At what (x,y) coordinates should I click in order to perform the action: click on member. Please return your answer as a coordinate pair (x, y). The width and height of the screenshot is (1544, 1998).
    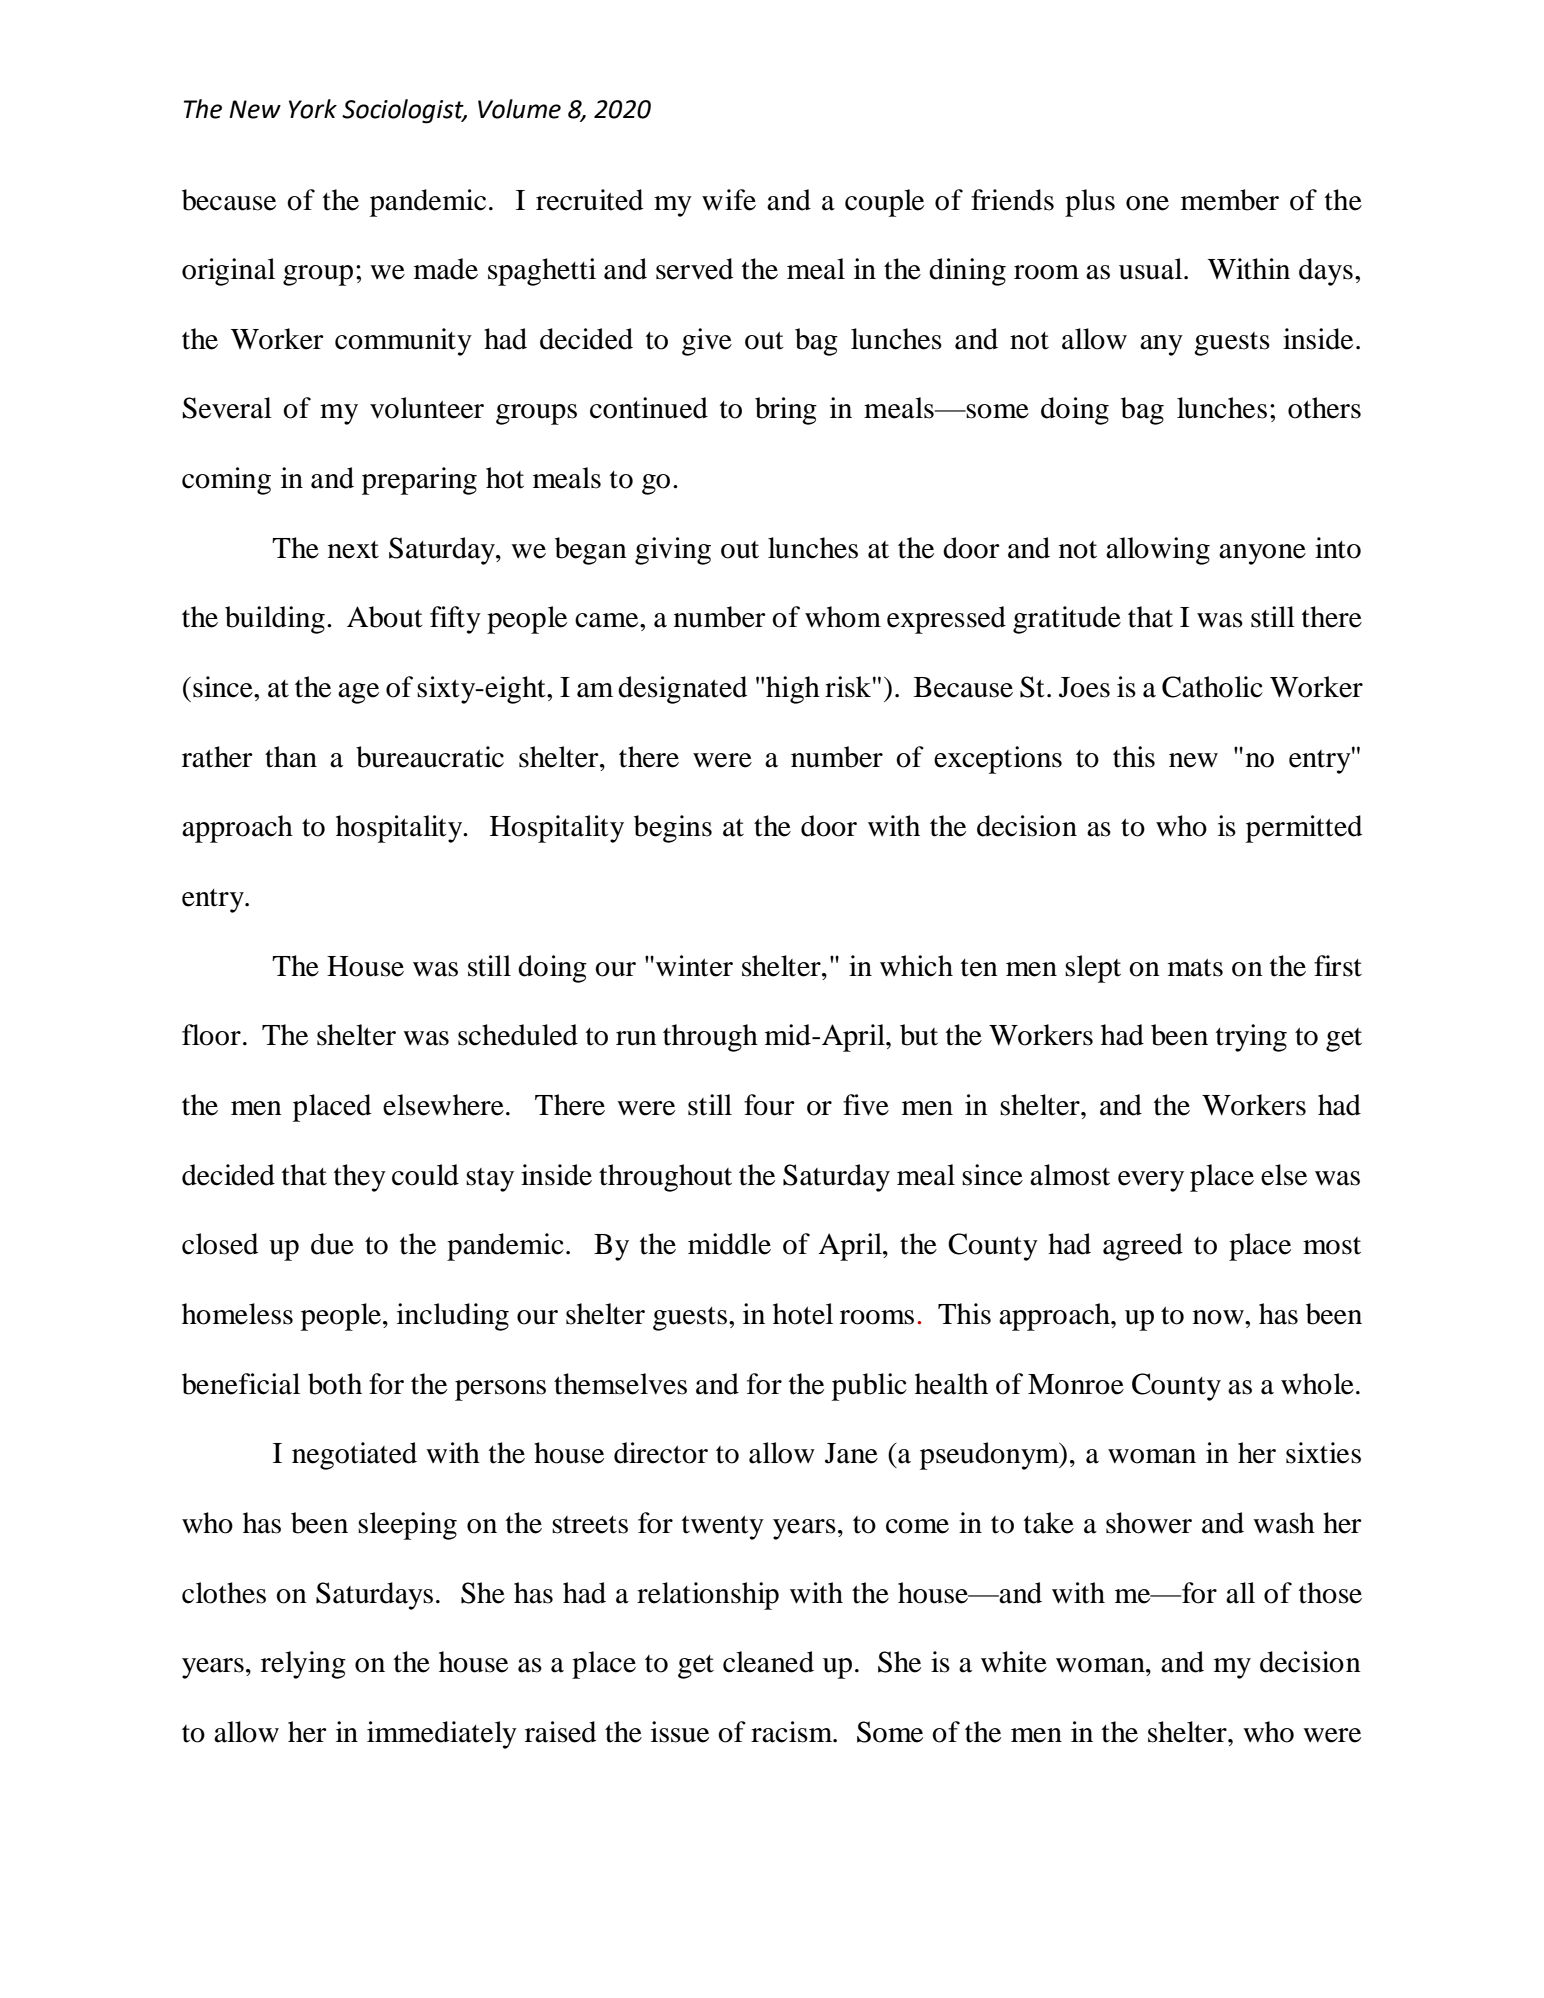
    Looking at the image, I should click on (1230, 200).
